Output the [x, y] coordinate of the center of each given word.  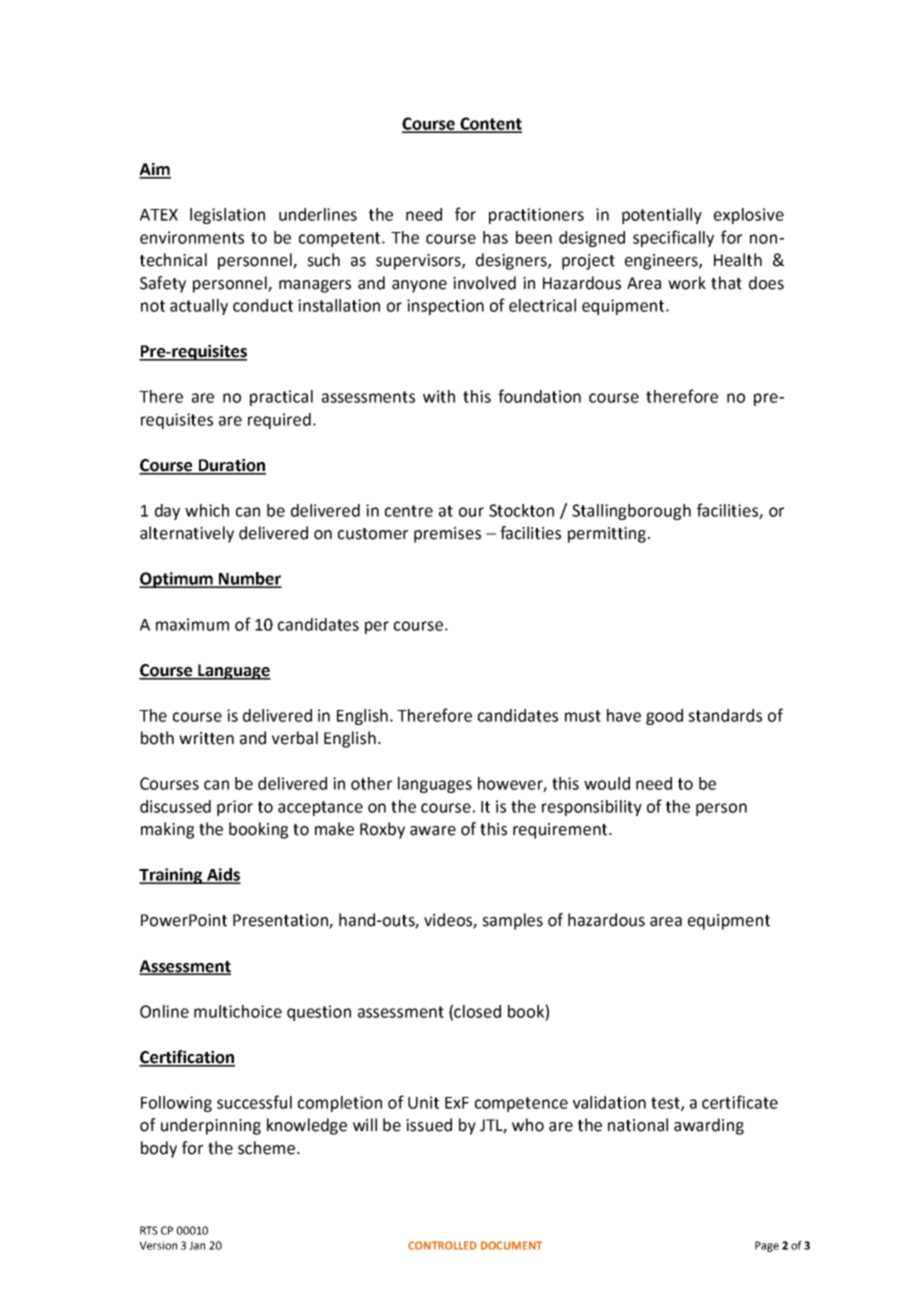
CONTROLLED [442, 1245]
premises [447, 535]
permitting [607, 535]
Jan [197, 1245]
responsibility [592, 808]
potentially [662, 216]
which [207, 510]
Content [490, 124]
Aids [223, 875]
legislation [227, 216]
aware [433, 831]
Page [767, 1246]
